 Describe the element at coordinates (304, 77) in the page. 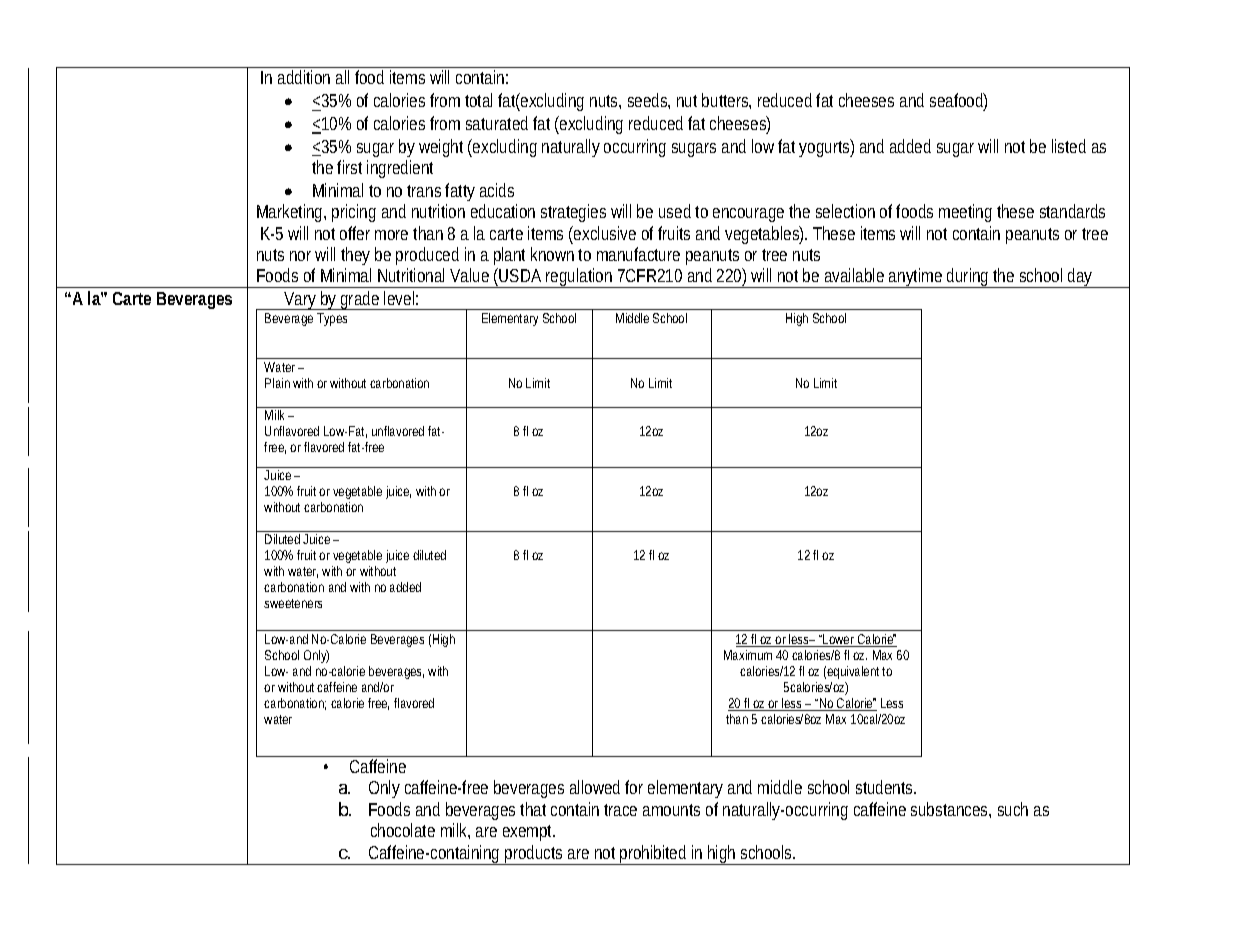

I see `addition` at that location.
